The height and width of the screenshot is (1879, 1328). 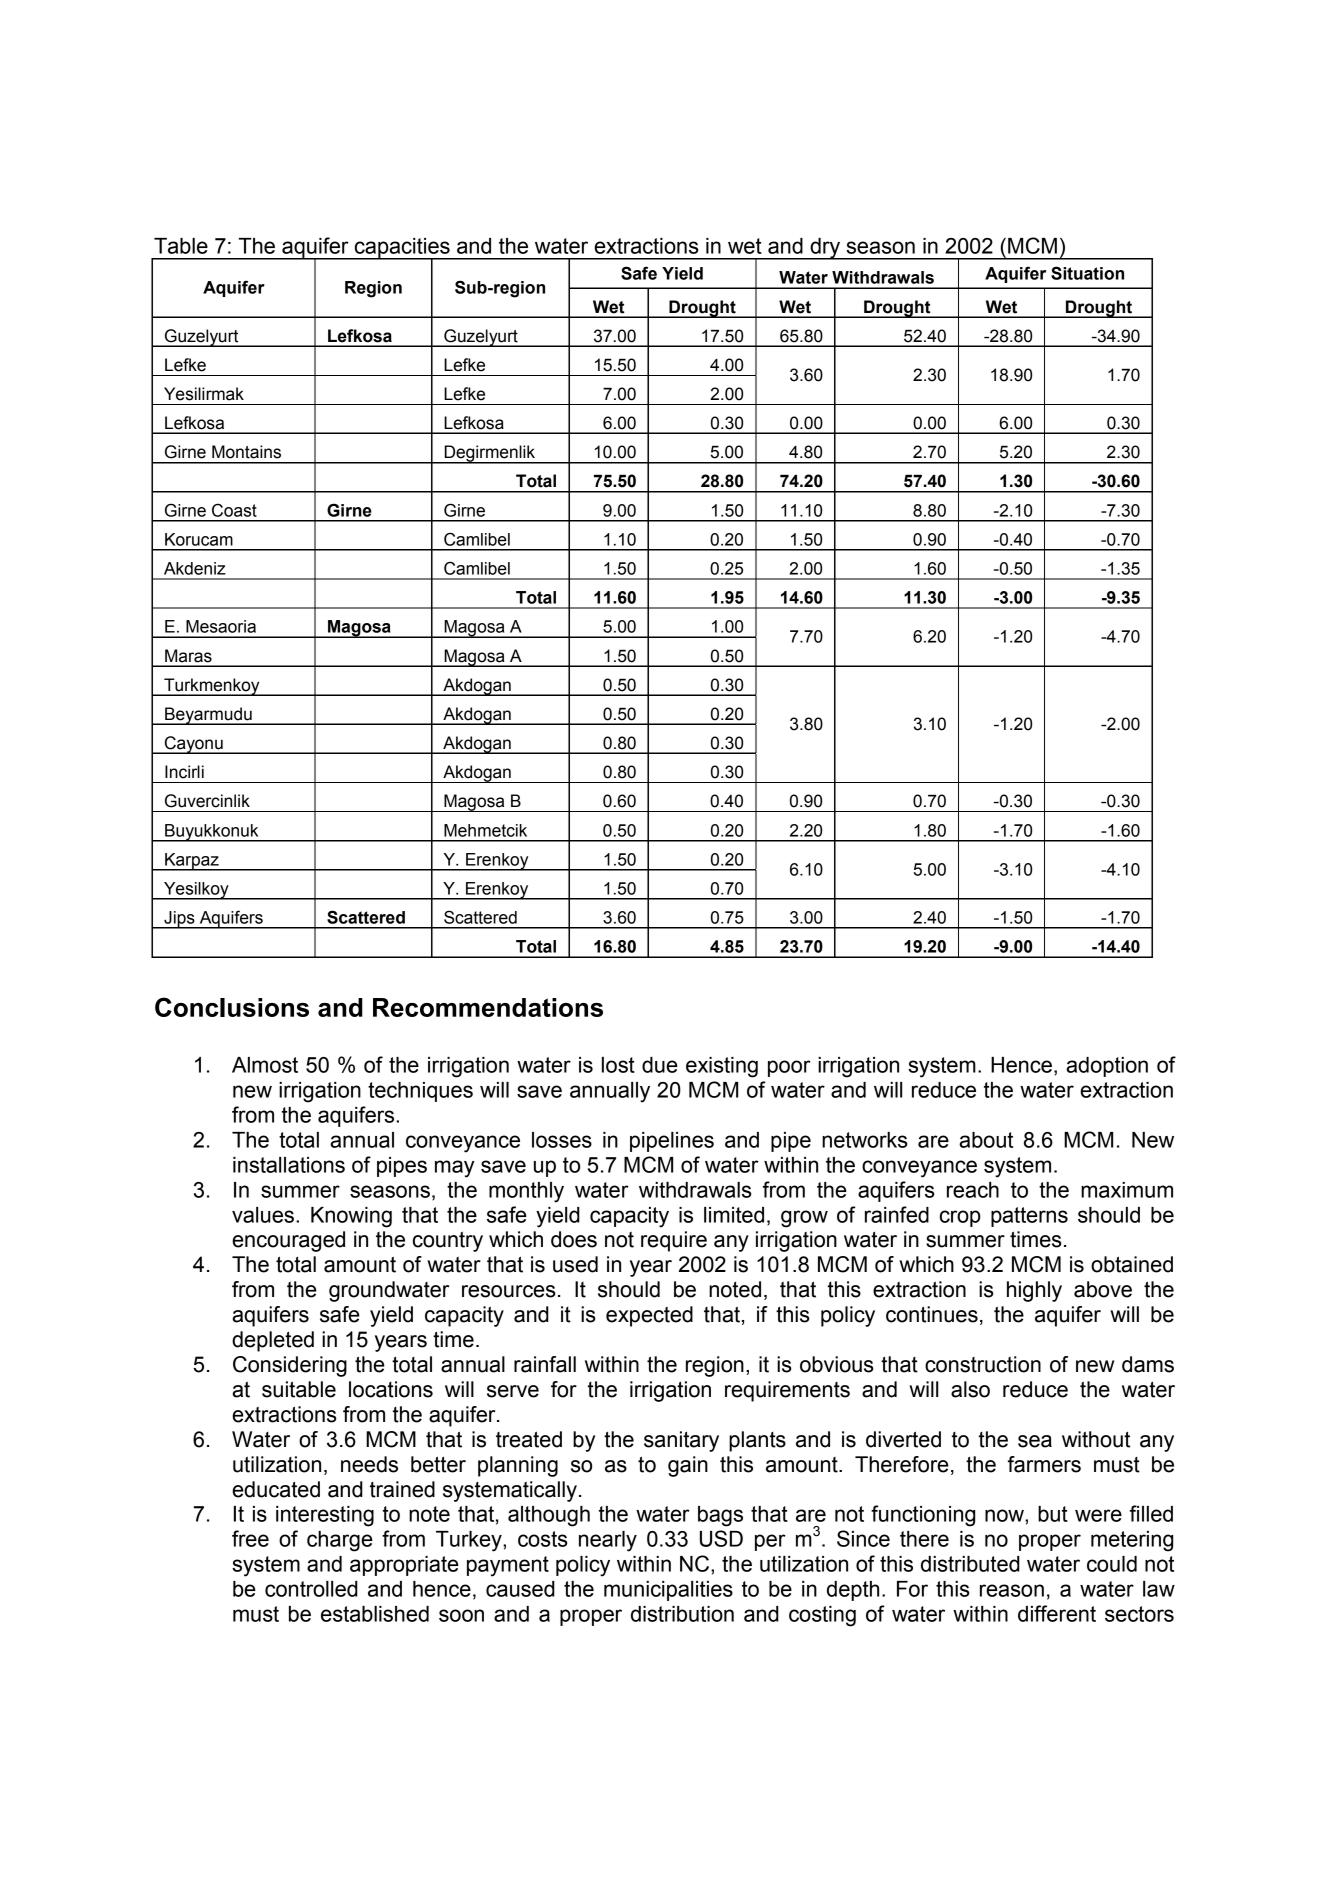 What do you see at coordinates (825, 249) in the screenshot?
I see `dry` at bounding box center [825, 249].
